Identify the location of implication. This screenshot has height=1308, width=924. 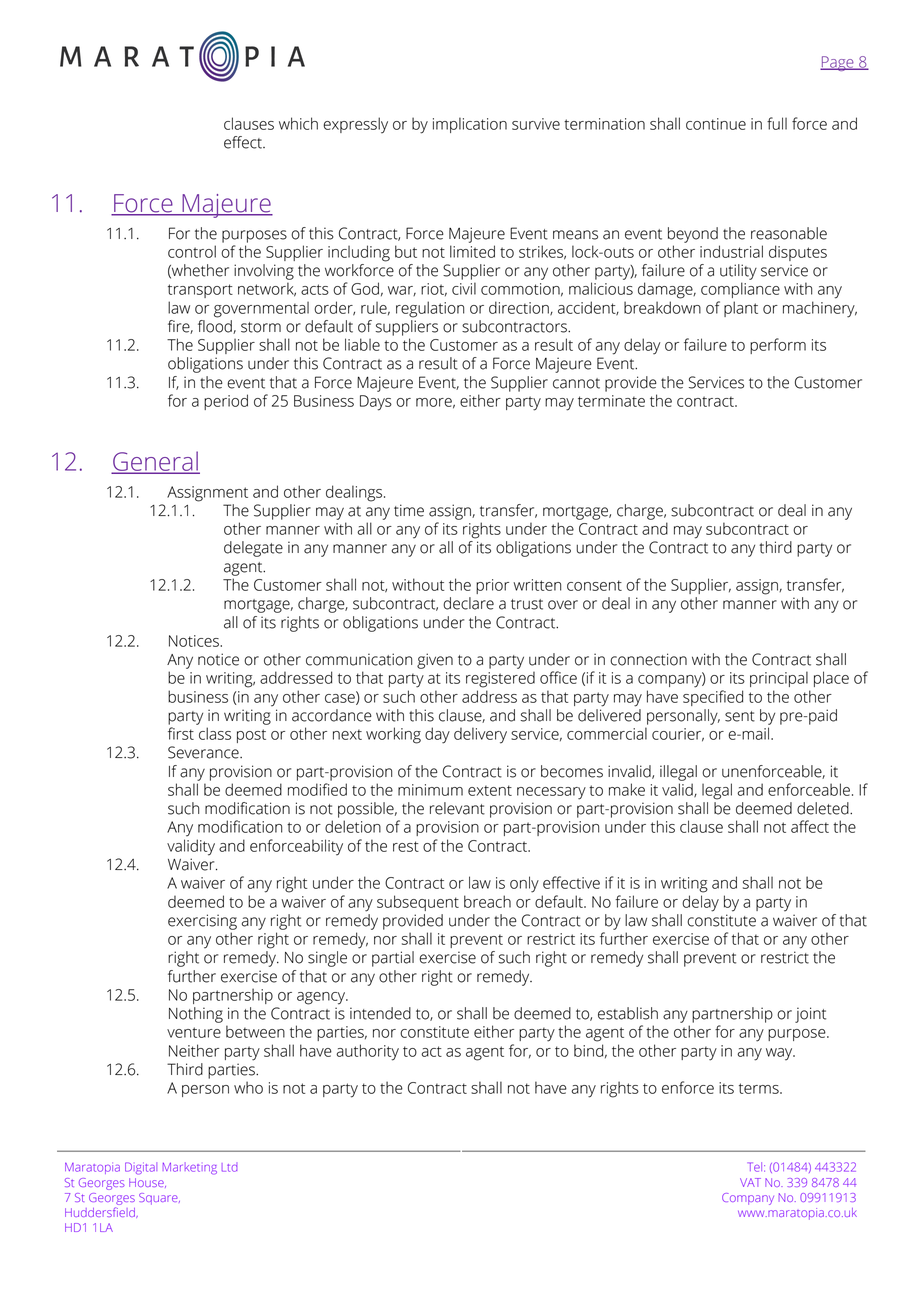
(470, 125).
